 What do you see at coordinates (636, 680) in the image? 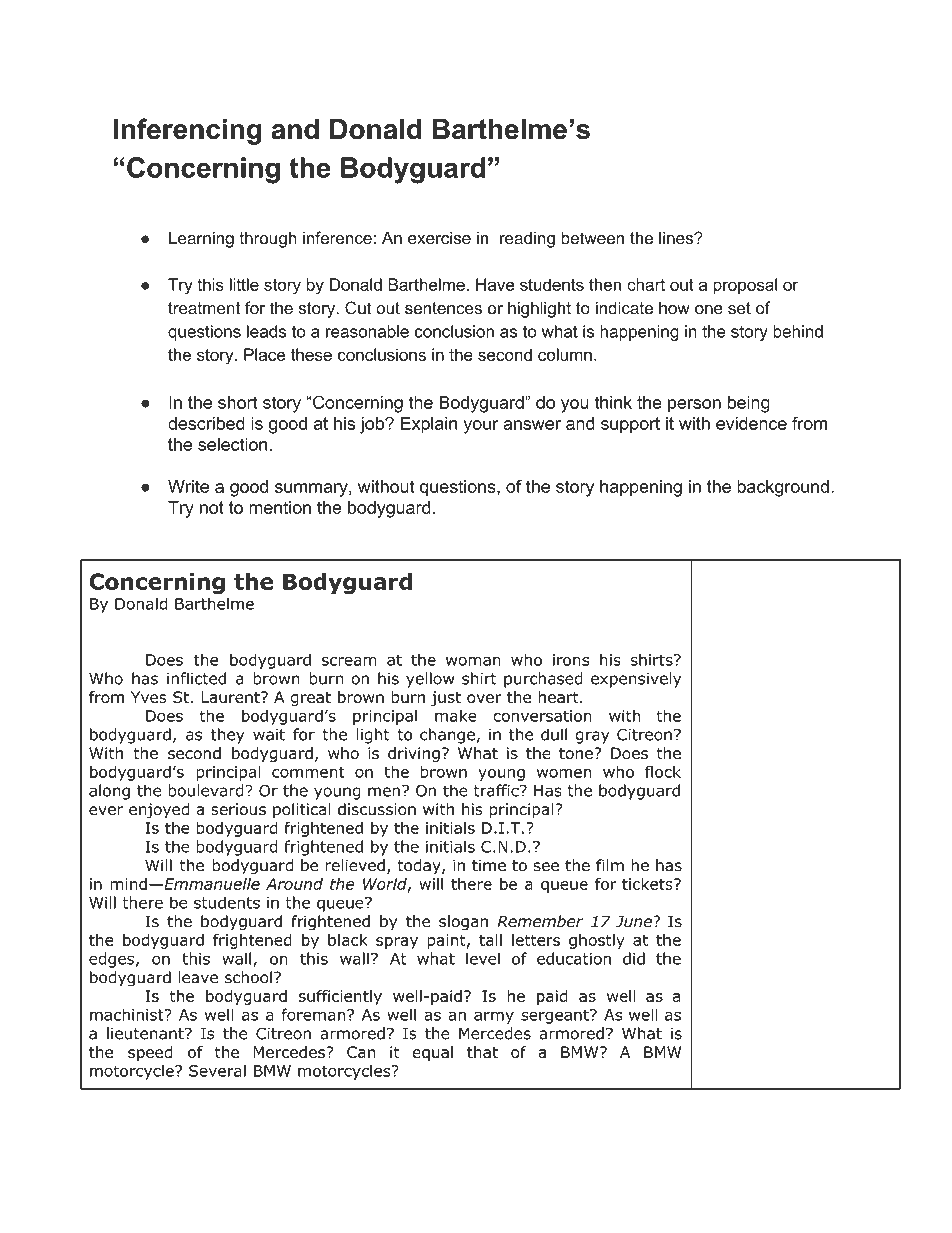
I see `expensively` at bounding box center [636, 680].
